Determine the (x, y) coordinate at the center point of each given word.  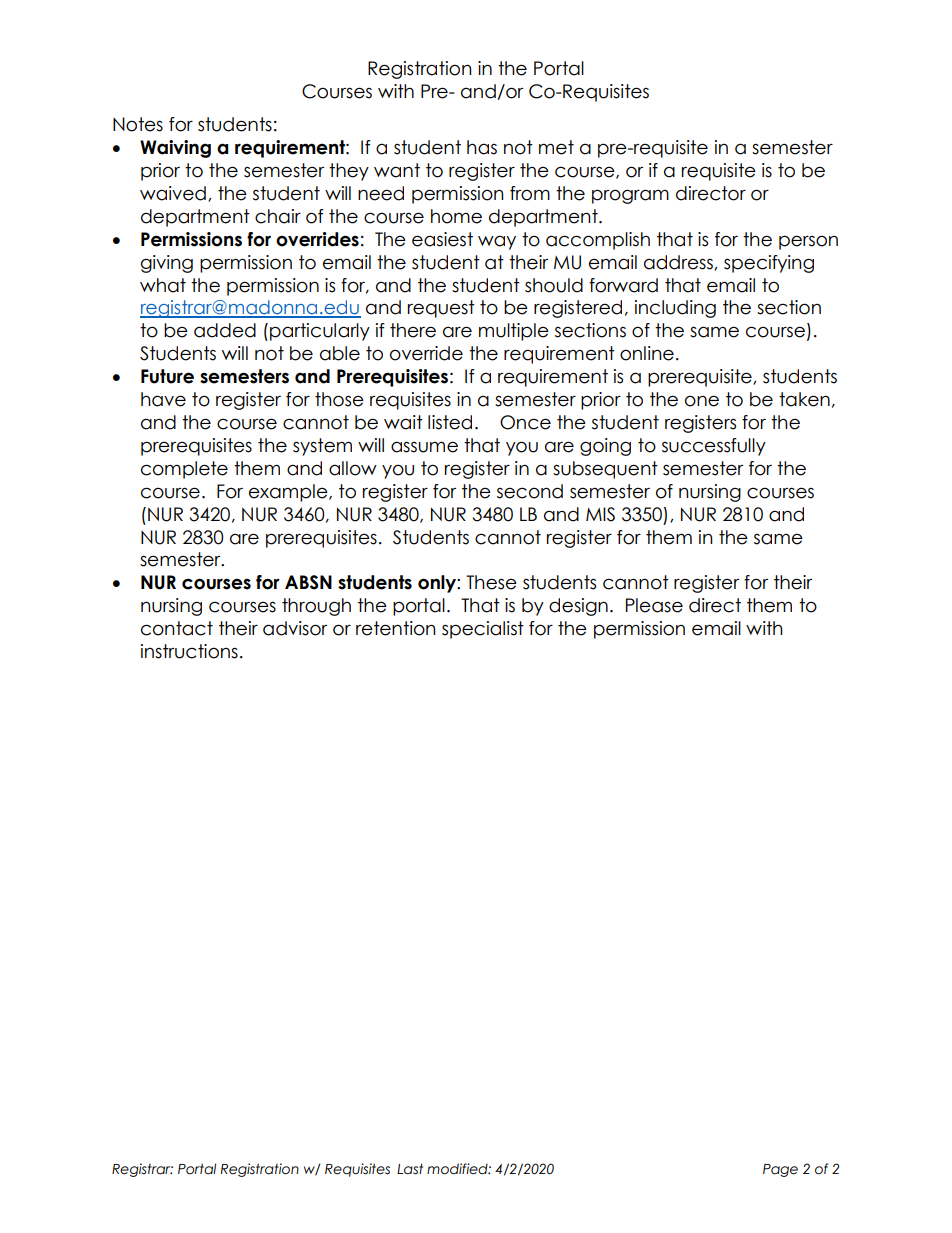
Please (654, 605)
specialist (483, 630)
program (630, 196)
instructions (189, 651)
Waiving (175, 149)
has (482, 147)
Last (410, 1169)
